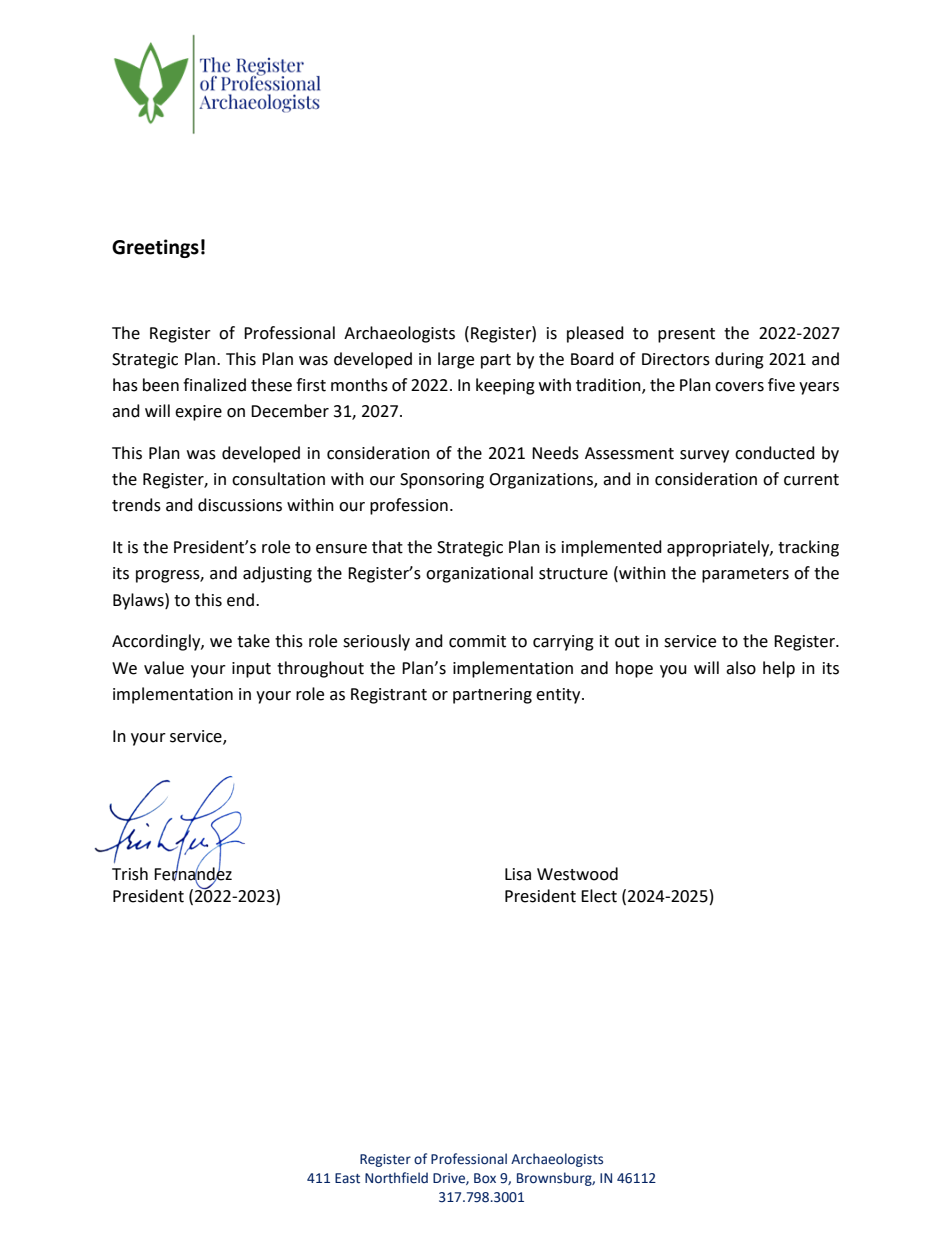 This screenshot has width=952, height=1233. Describe the element at coordinates (686, 335) in the screenshot. I see `present` at that location.
